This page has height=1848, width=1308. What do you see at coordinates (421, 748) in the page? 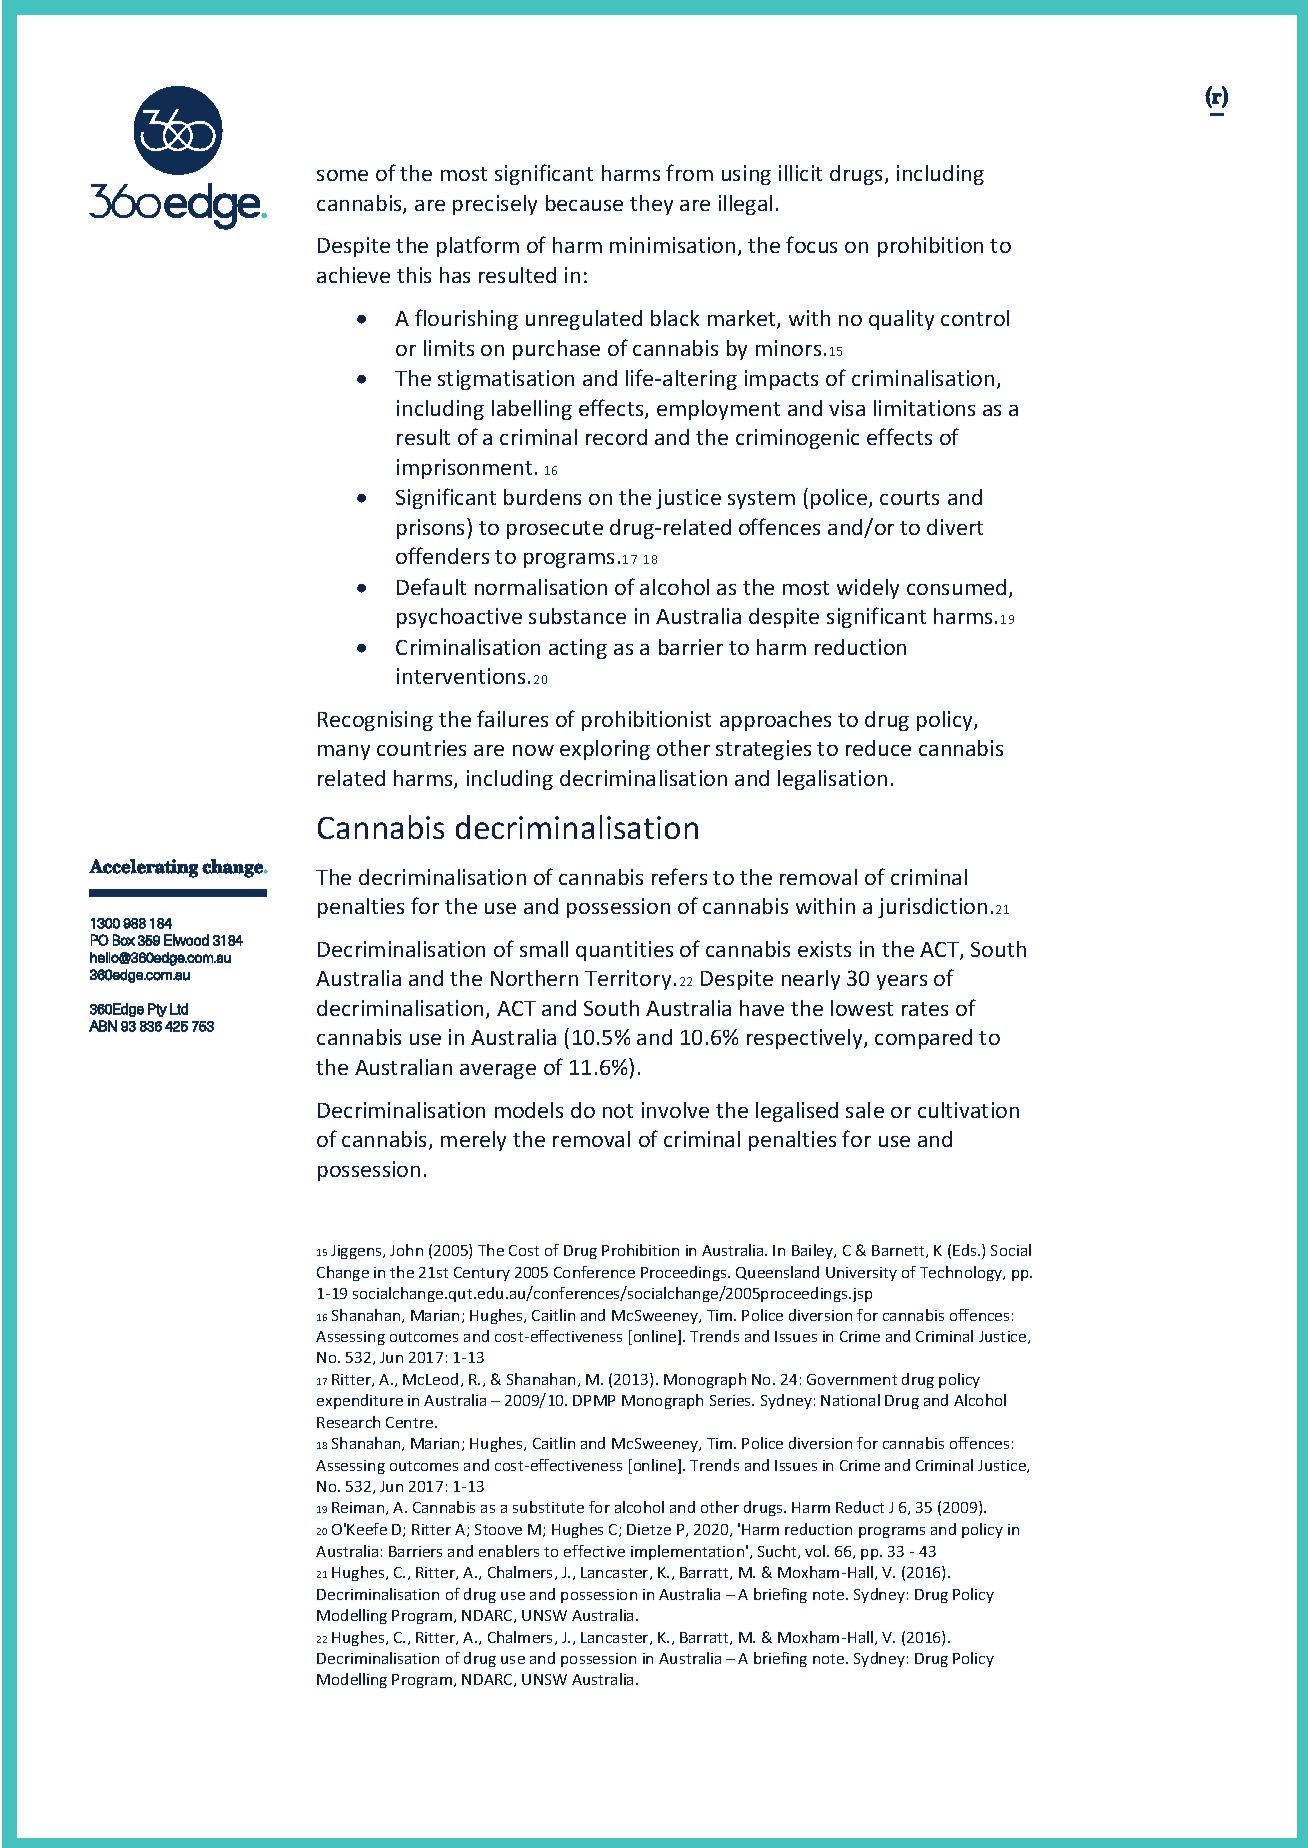
I see `countries` at bounding box center [421, 748].
